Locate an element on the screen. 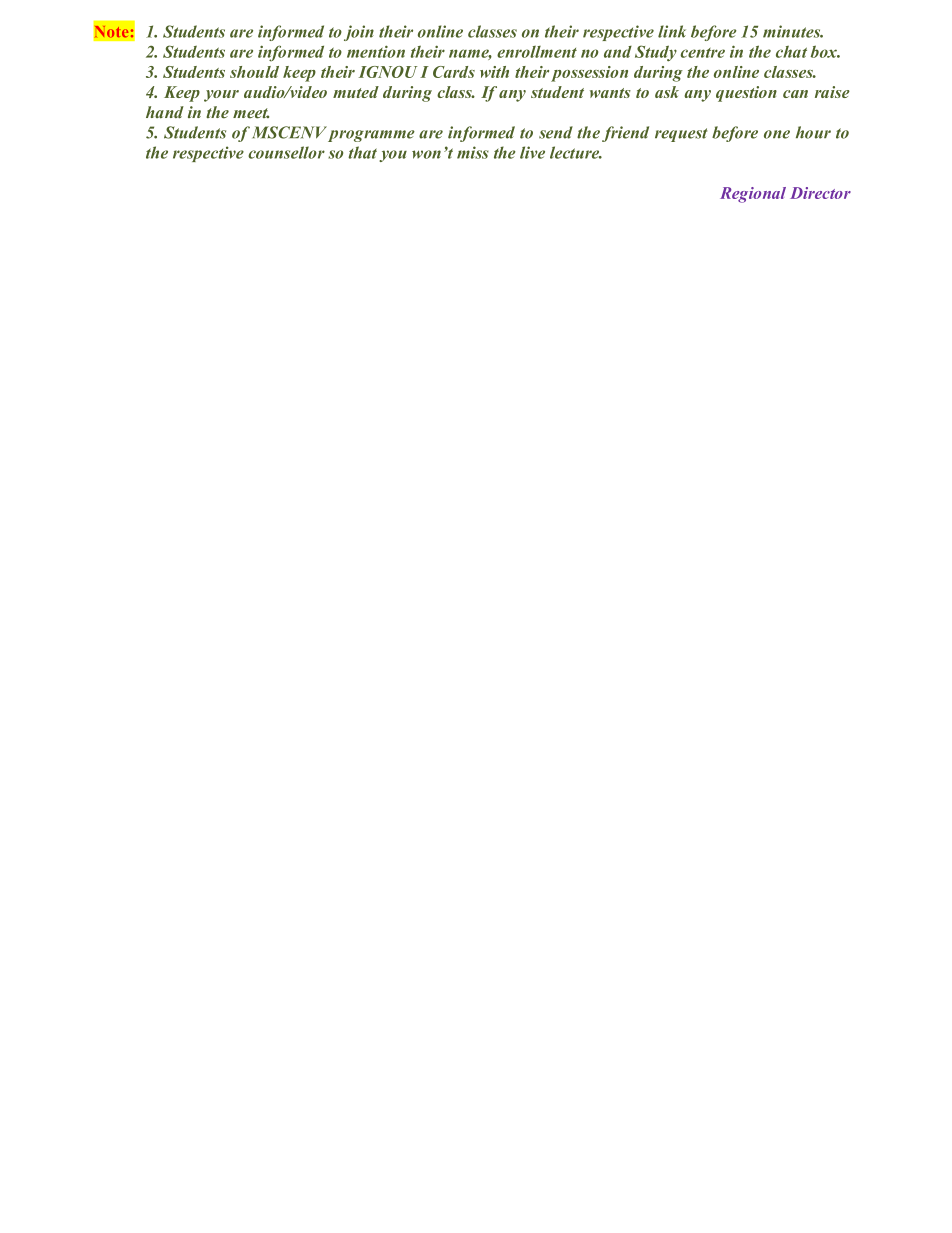 The height and width of the screenshot is (1233, 952). enrollment is located at coordinates (537, 52).
